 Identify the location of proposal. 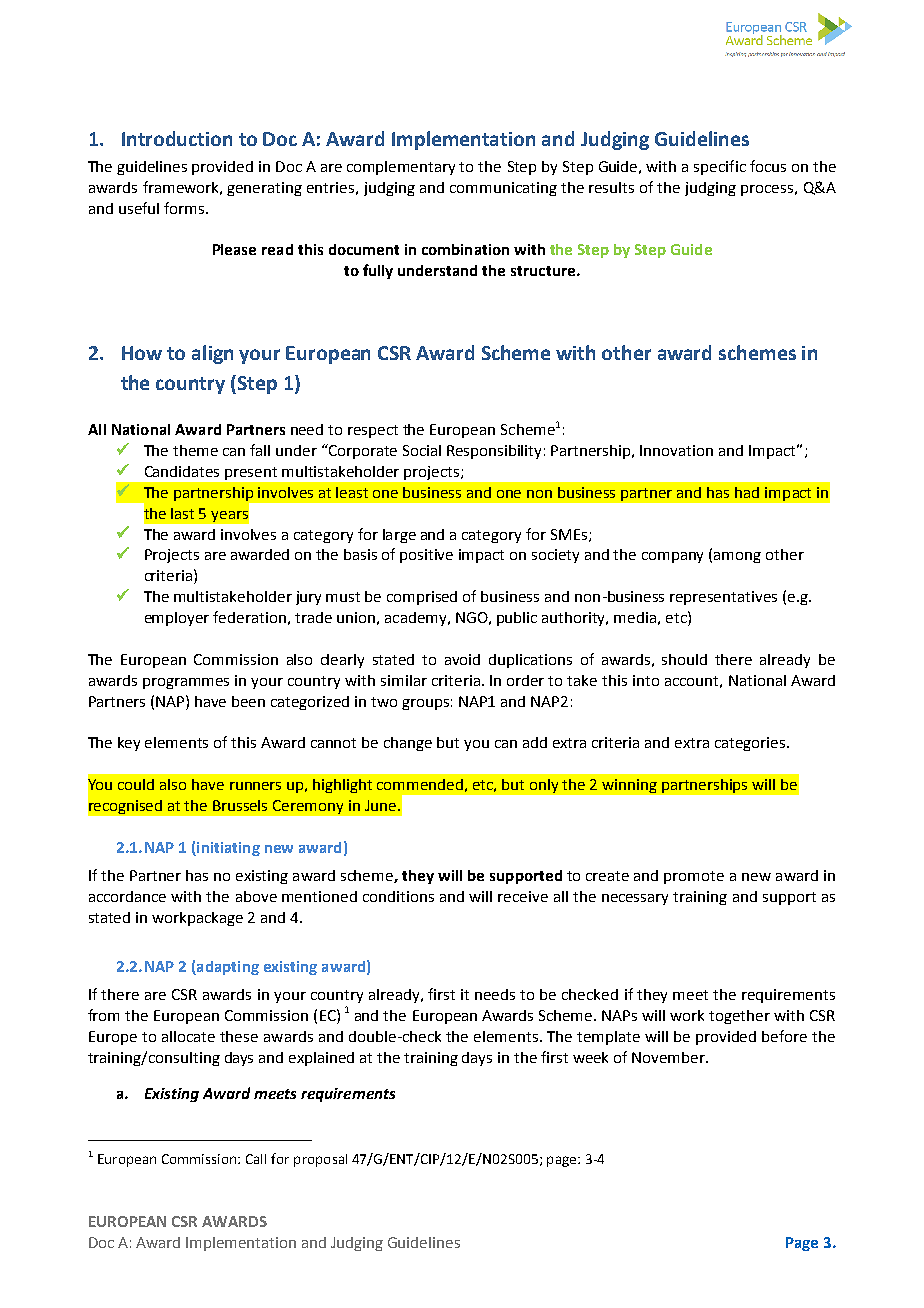
(320, 1160).
